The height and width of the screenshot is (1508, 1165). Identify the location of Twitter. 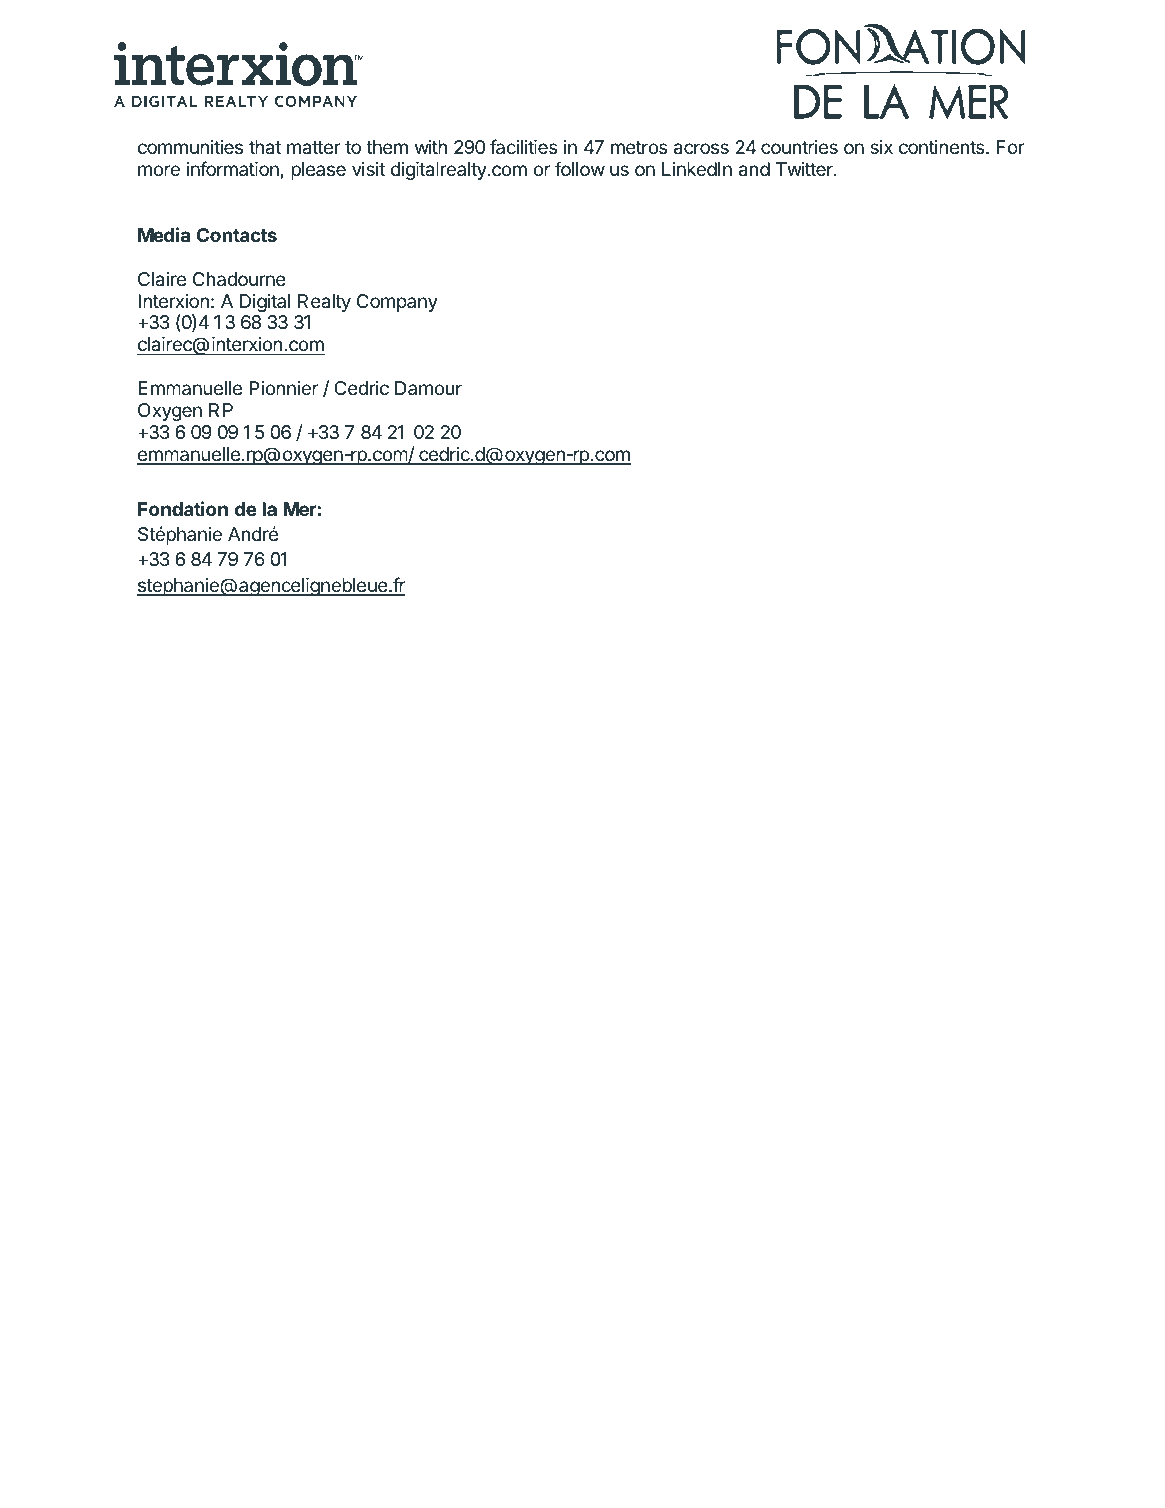
(805, 169).
